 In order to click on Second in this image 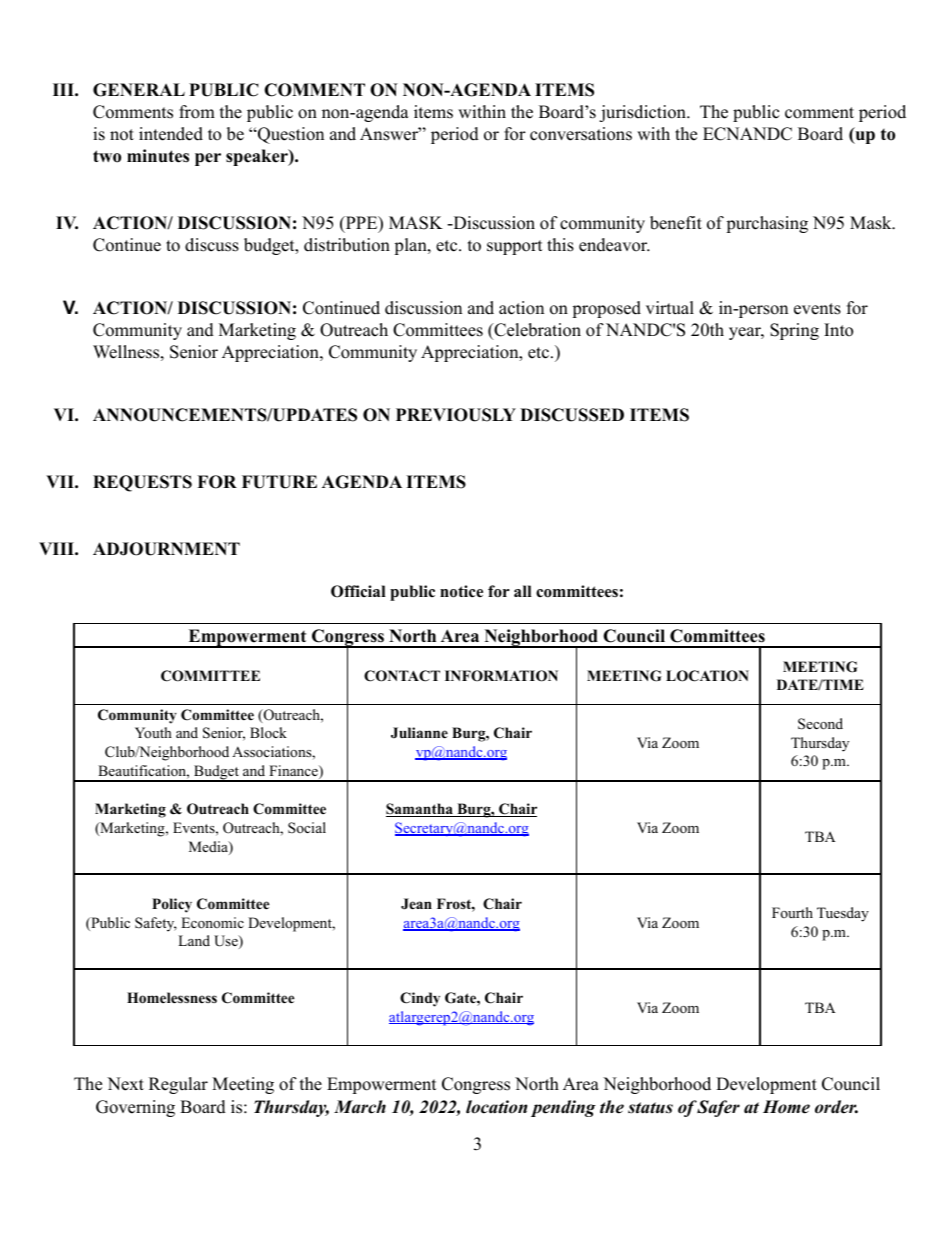, I will do `click(820, 724)`.
